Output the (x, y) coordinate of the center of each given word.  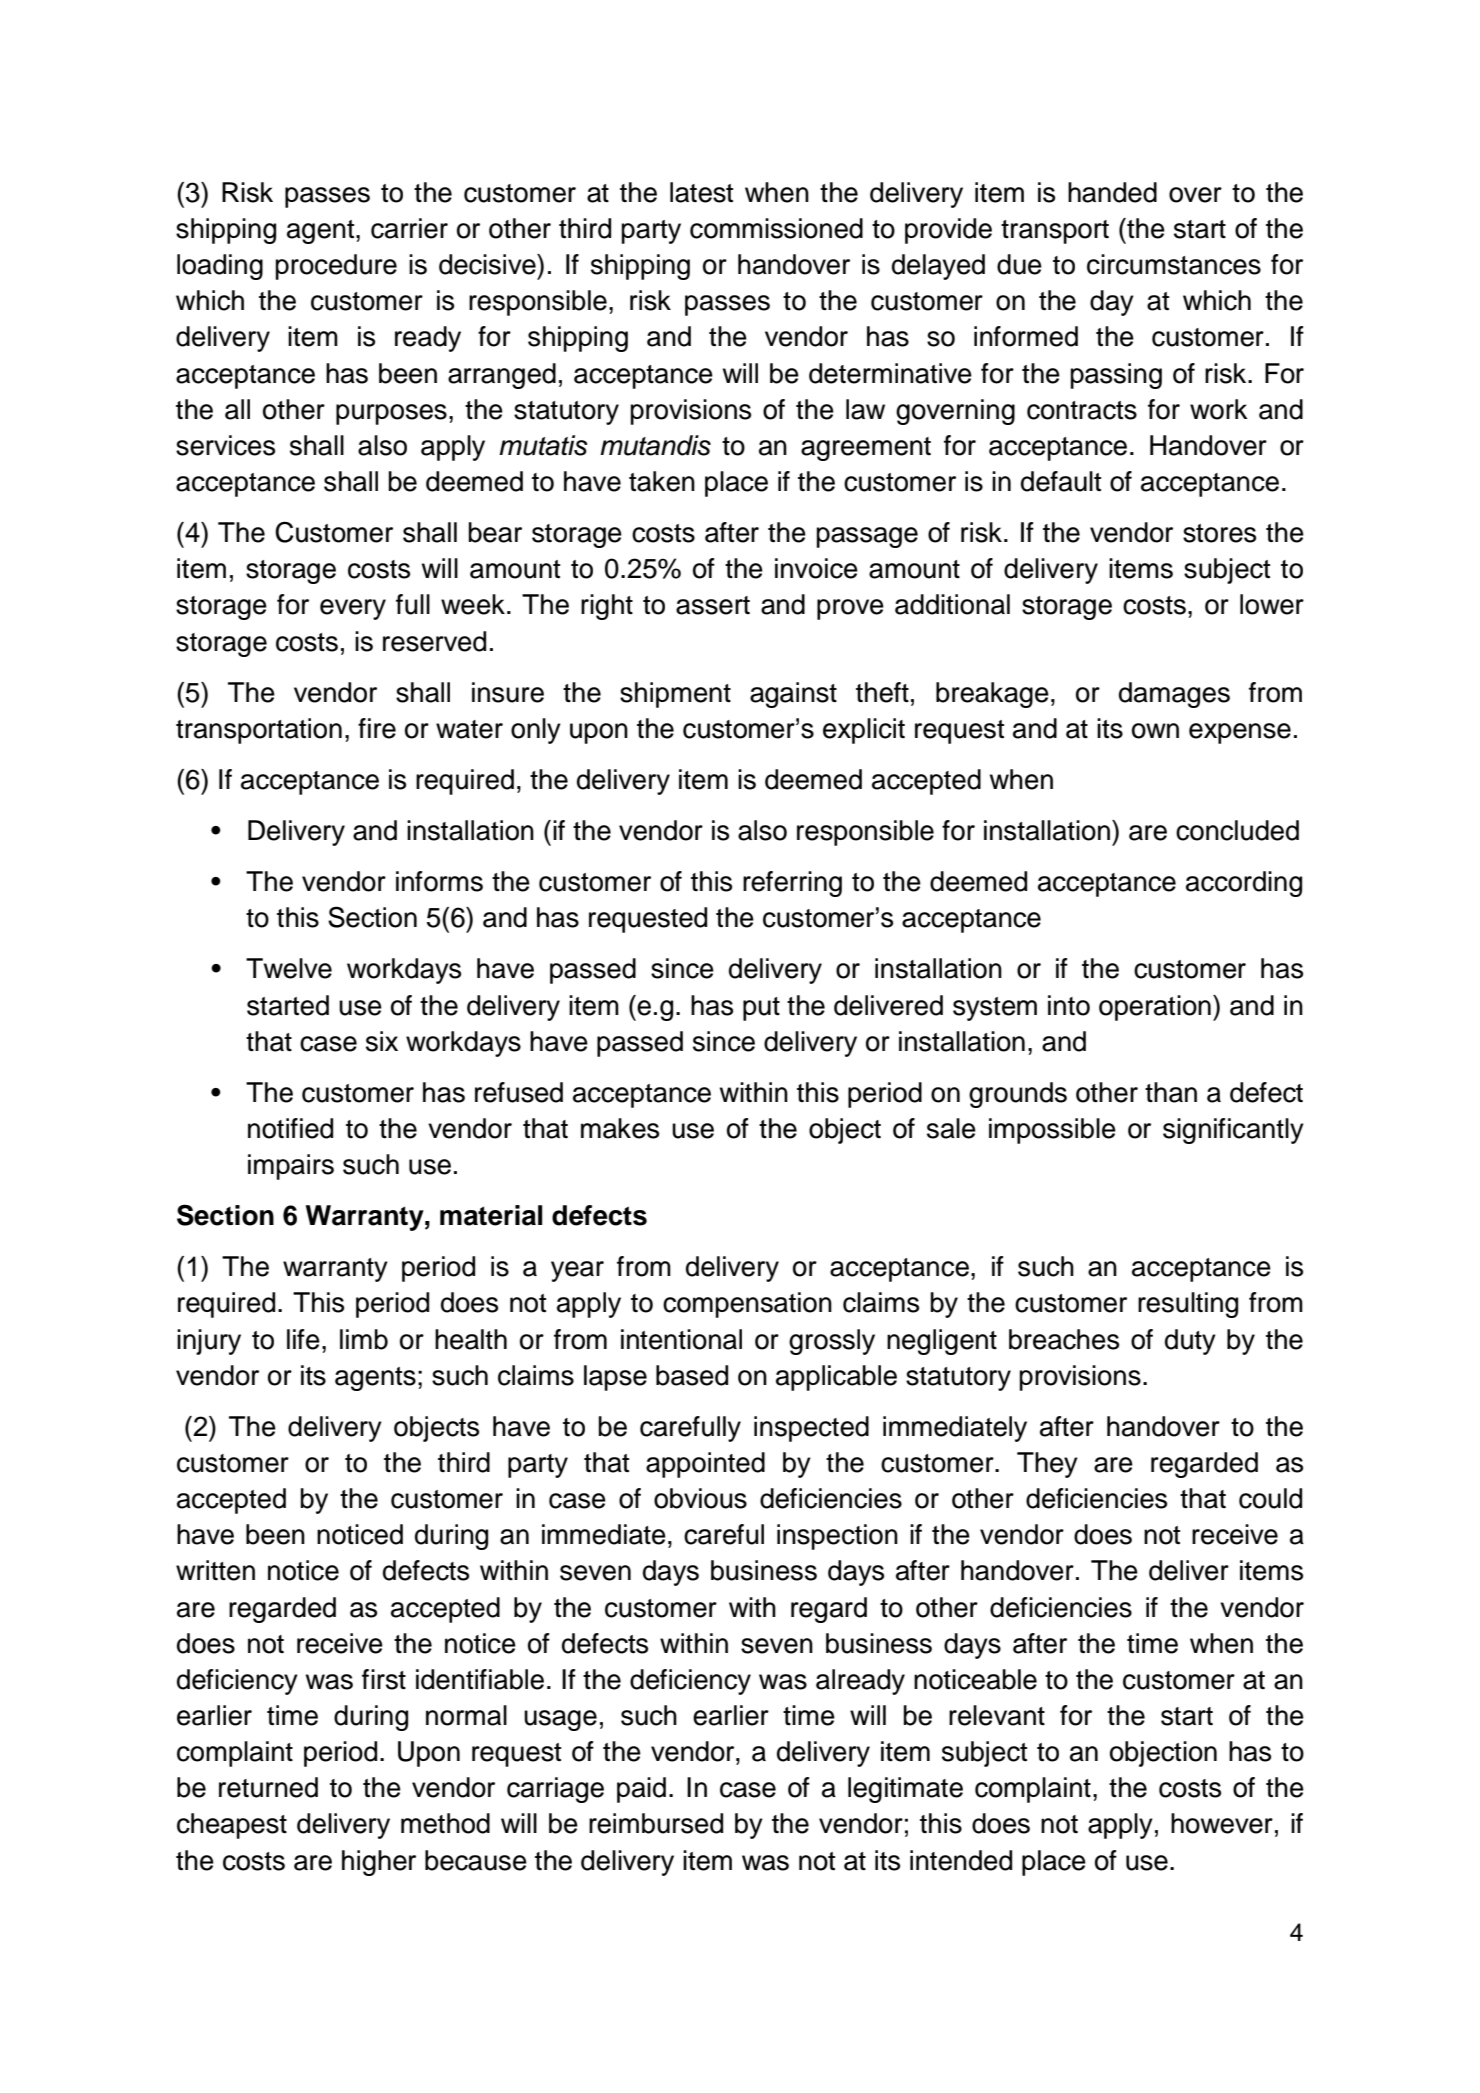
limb (364, 1339)
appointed (705, 1465)
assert (713, 605)
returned (268, 1787)
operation (1155, 1008)
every (353, 609)
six (382, 1041)
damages (1174, 695)
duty (1190, 1342)
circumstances (1174, 264)
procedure (336, 267)
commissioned (776, 228)
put (761, 1009)
